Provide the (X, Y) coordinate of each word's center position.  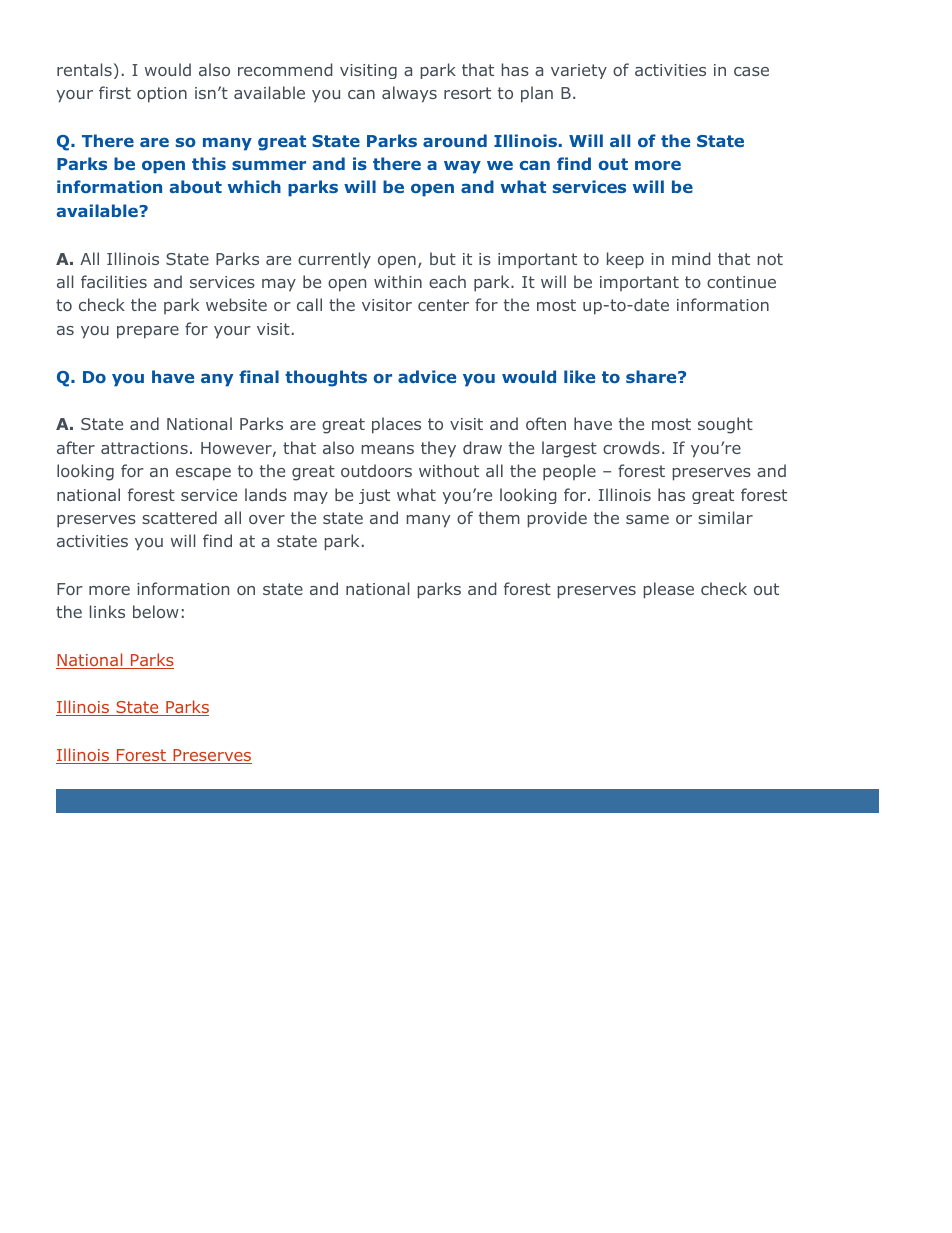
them (499, 517)
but (443, 258)
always (409, 94)
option (162, 95)
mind (691, 258)
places (396, 425)
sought (725, 425)
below (156, 611)
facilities (114, 281)
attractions (144, 448)
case (751, 71)
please (669, 590)
